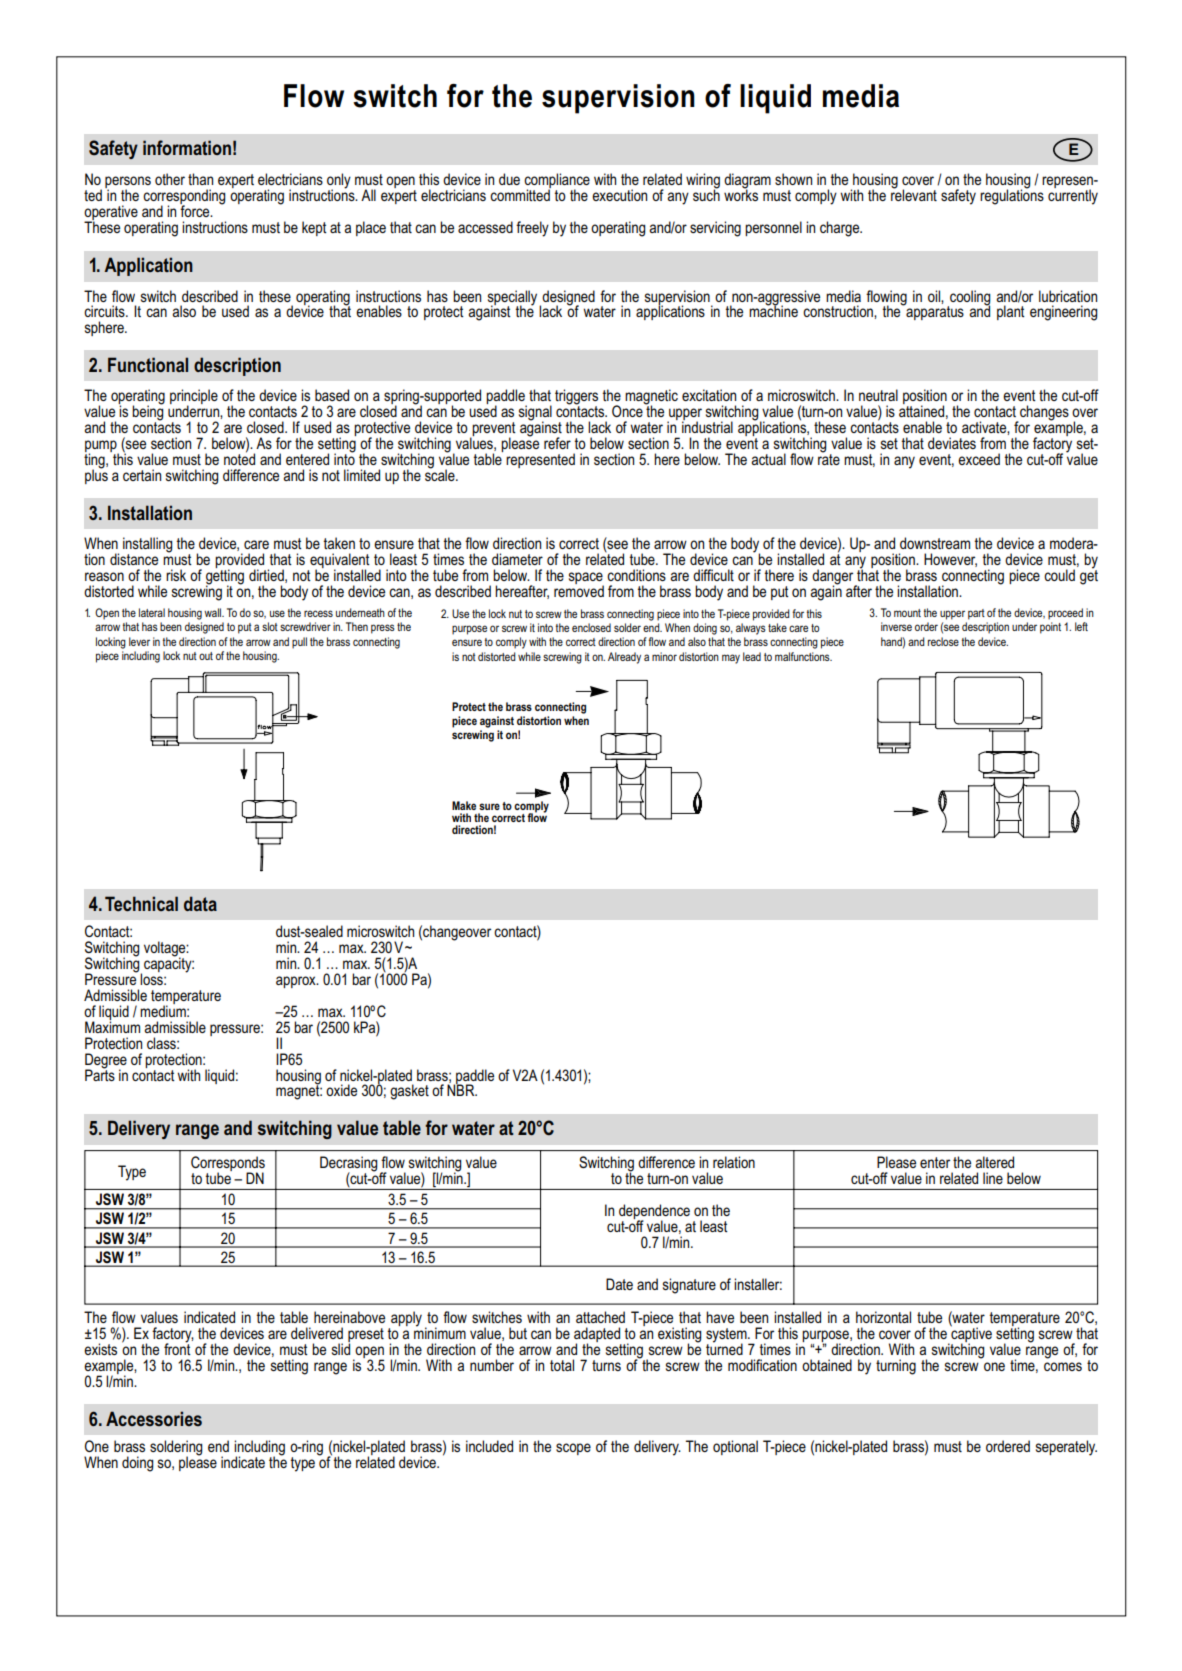  I want to click on removed, so click(579, 590).
